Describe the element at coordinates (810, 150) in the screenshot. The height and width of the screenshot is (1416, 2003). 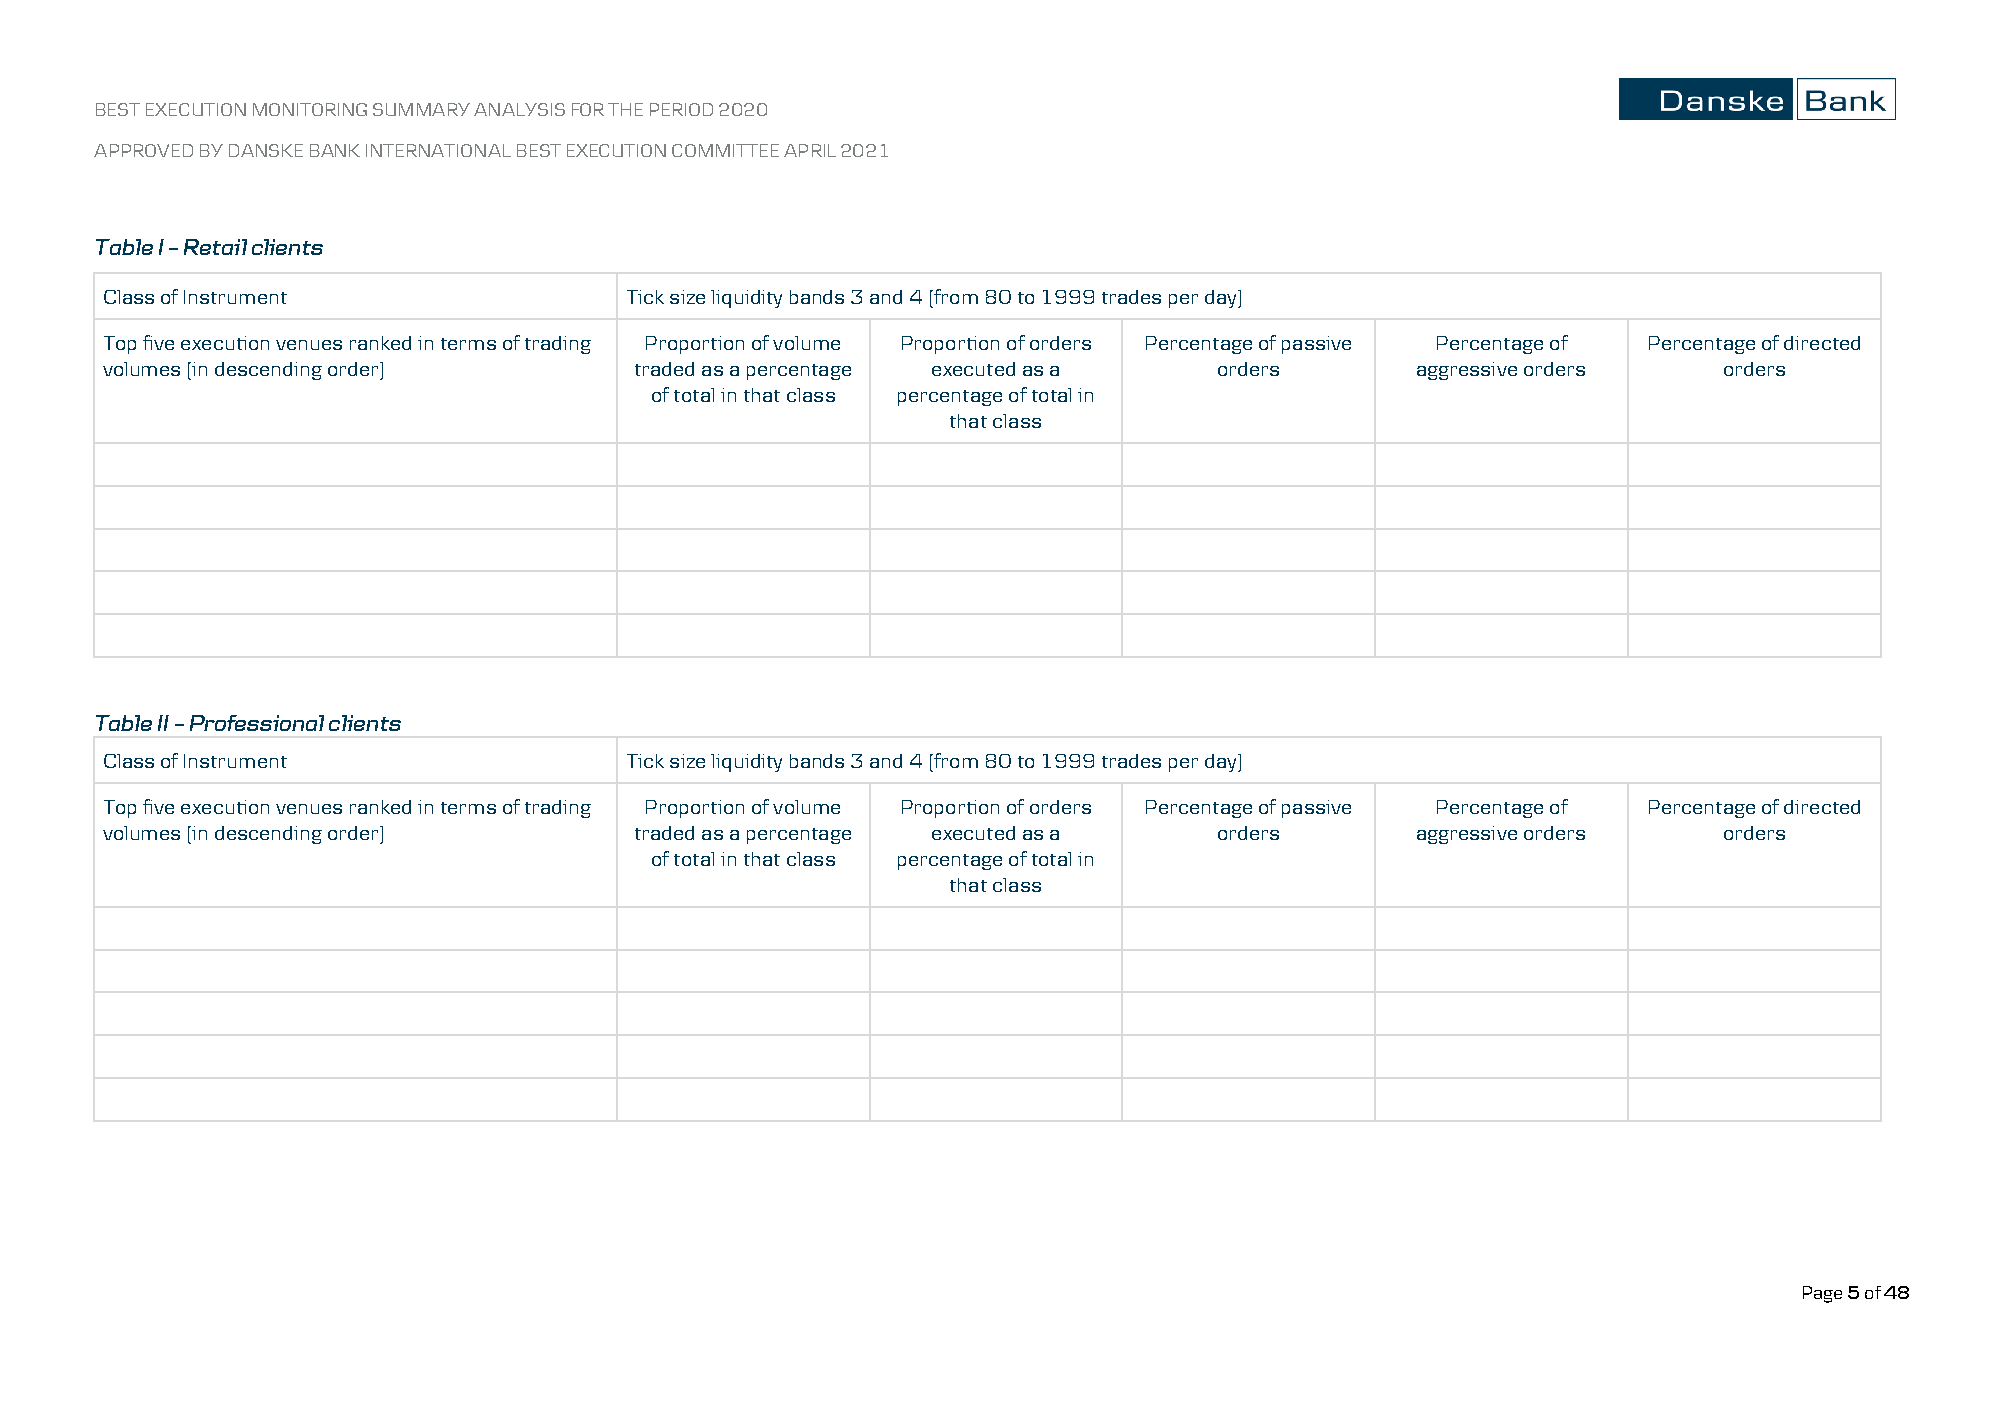
I see `APRIL` at that location.
